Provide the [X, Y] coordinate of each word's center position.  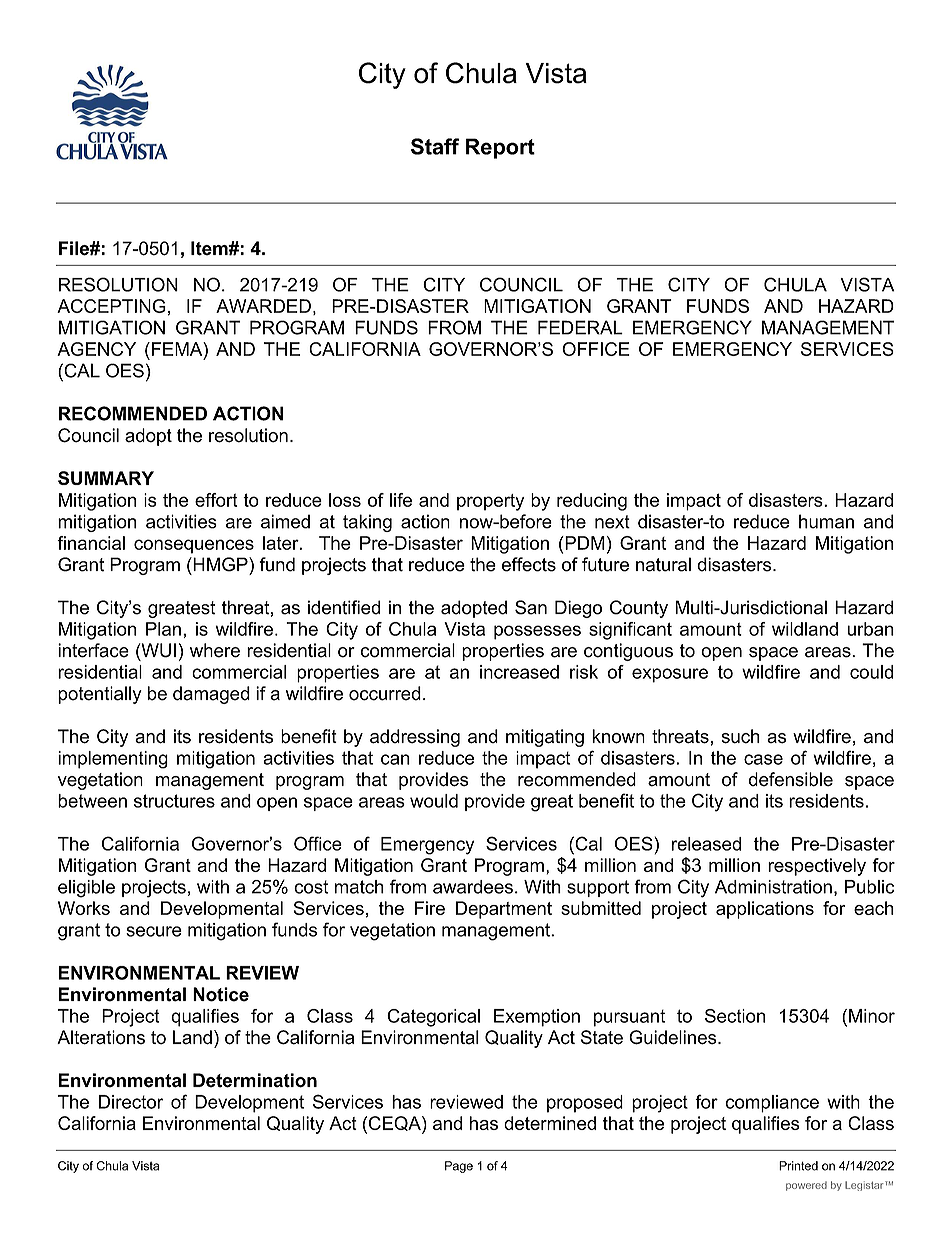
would [434, 801]
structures [174, 801]
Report [500, 148]
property [490, 502]
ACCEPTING [111, 306]
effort [216, 500]
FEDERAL [580, 327]
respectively [817, 867]
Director [131, 1102]
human [826, 521]
